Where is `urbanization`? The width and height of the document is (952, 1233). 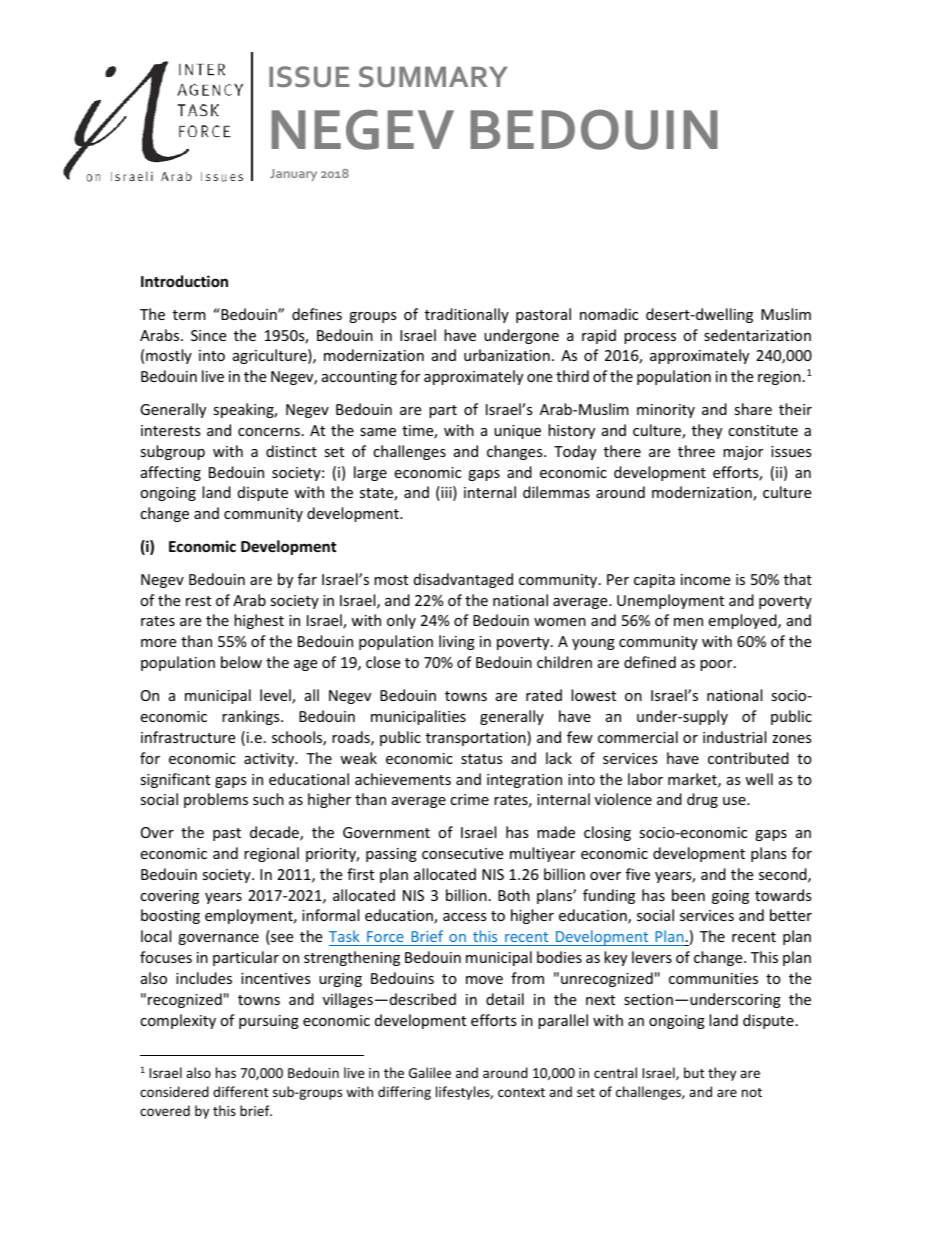
urbanization is located at coordinates (507, 355).
